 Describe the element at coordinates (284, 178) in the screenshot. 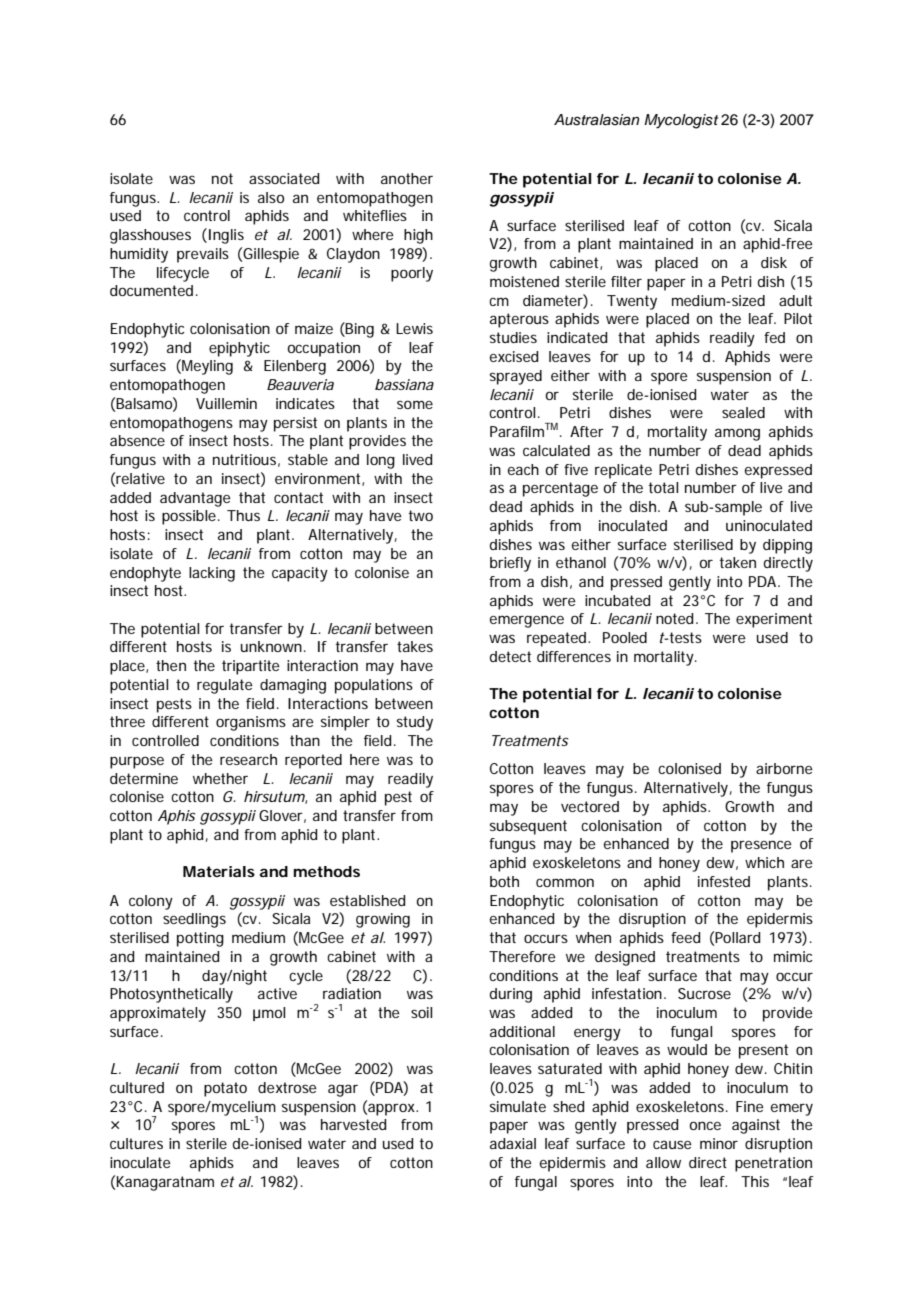

I see `associated` at that location.
